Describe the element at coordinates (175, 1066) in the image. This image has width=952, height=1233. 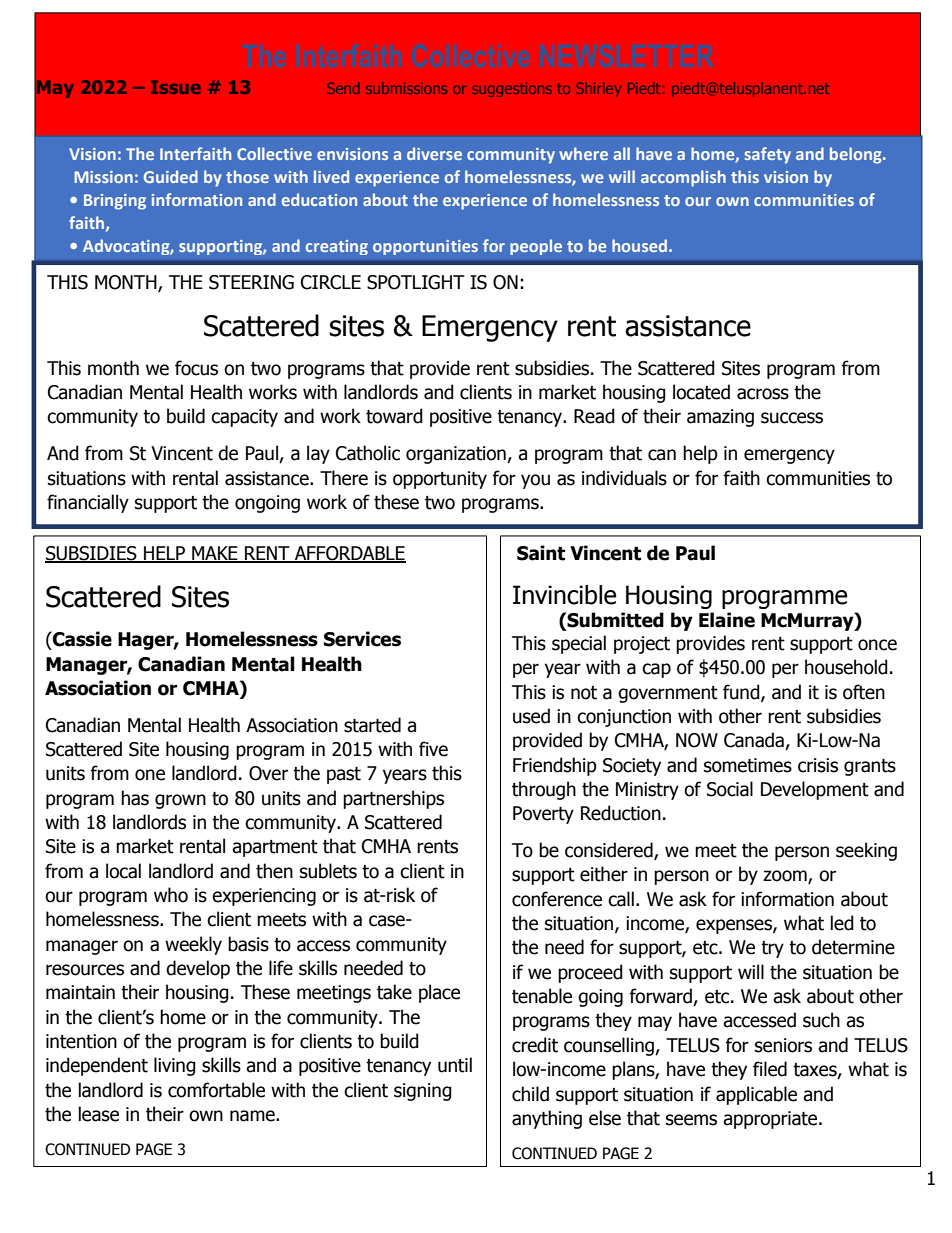
I see `living` at that location.
